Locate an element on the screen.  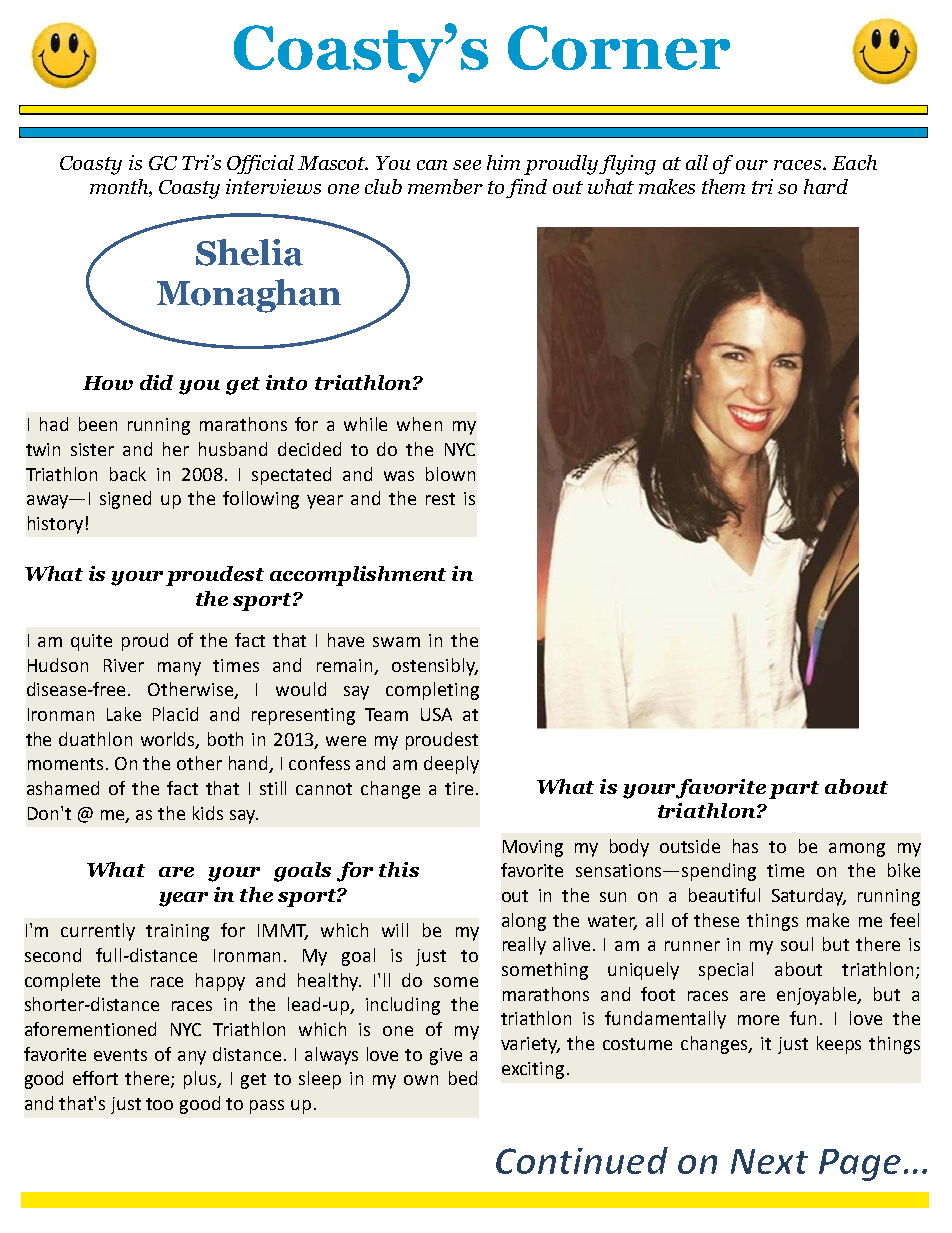
rest is located at coordinates (440, 499).
